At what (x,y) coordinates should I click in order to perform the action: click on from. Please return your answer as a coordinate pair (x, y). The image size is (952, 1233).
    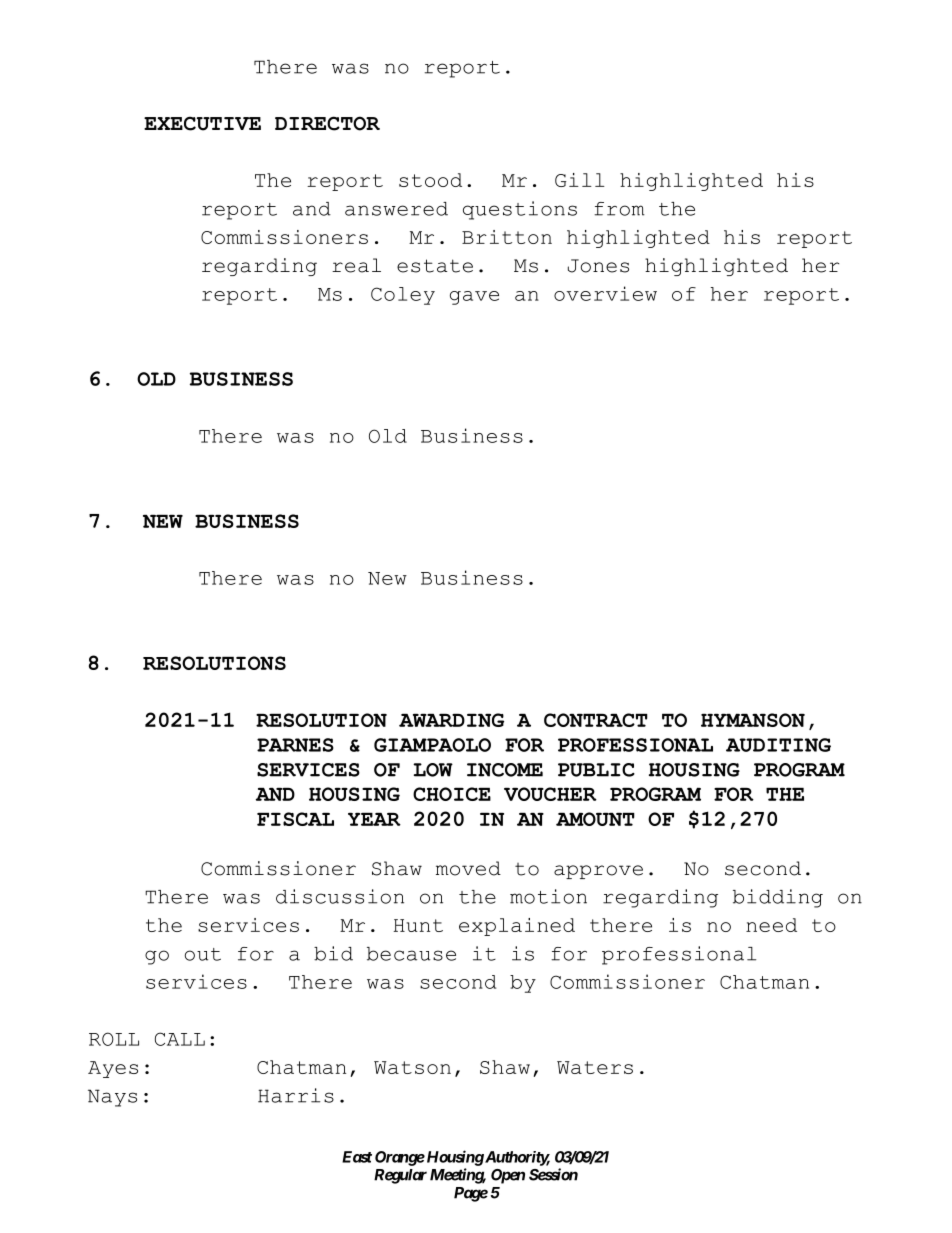
    Looking at the image, I should click on (619, 209).
